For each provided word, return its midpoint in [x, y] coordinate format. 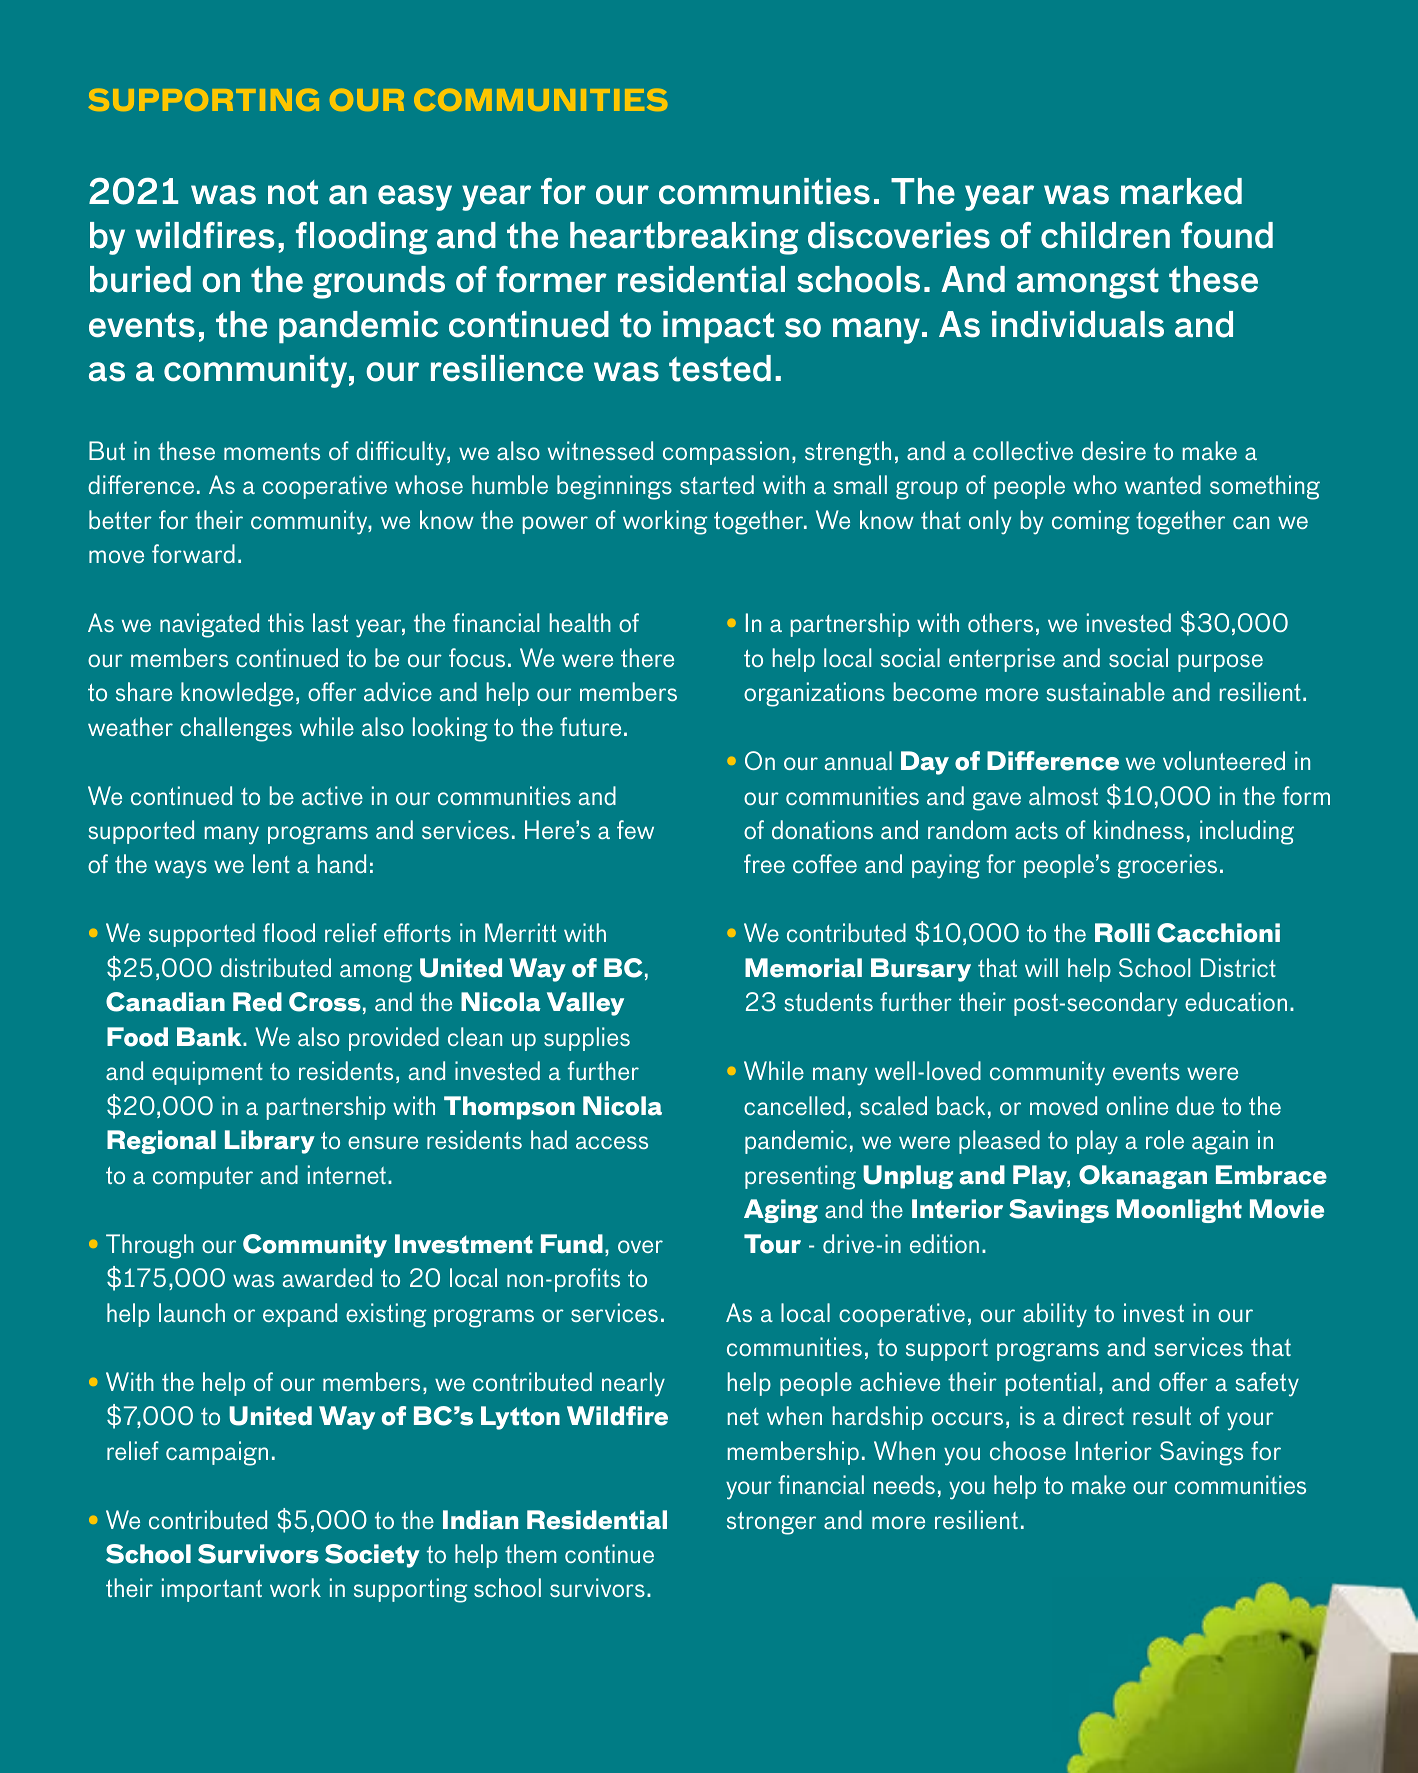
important [212, 1590]
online [1137, 1105]
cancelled [794, 1105]
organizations [814, 694]
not [293, 192]
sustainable [1106, 691]
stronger [771, 1523]
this [286, 622]
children [1105, 235]
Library [270, 1142]
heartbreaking [684, 238]
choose [1028, 1450]
